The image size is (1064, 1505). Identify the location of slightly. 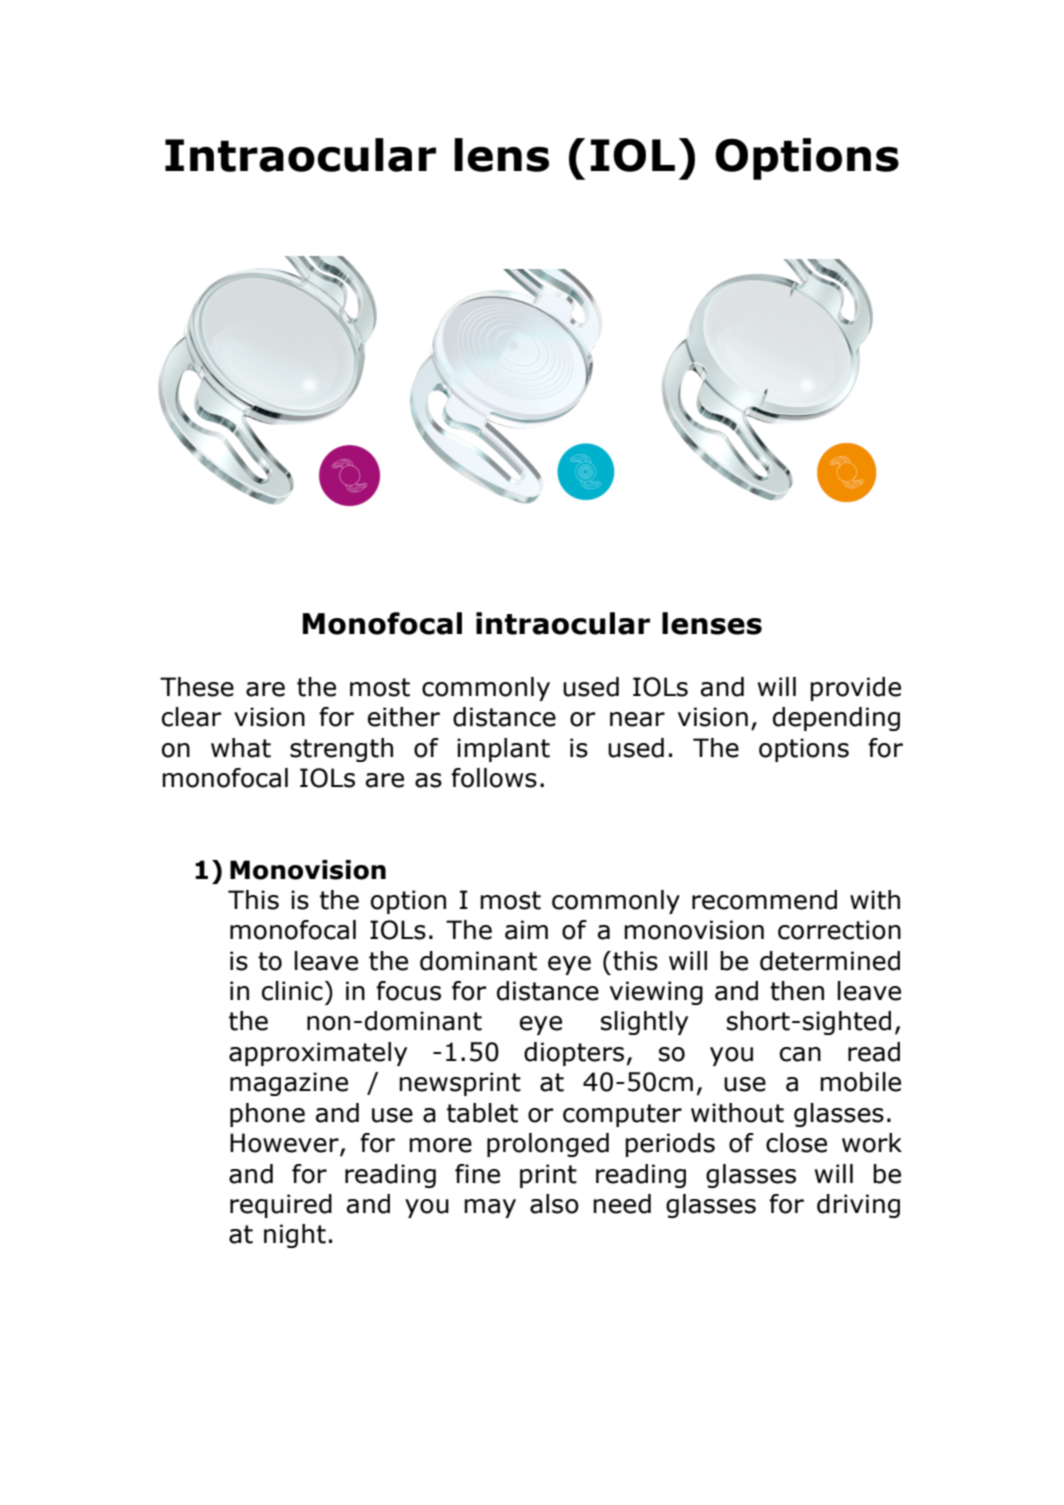
(644, 1023).
